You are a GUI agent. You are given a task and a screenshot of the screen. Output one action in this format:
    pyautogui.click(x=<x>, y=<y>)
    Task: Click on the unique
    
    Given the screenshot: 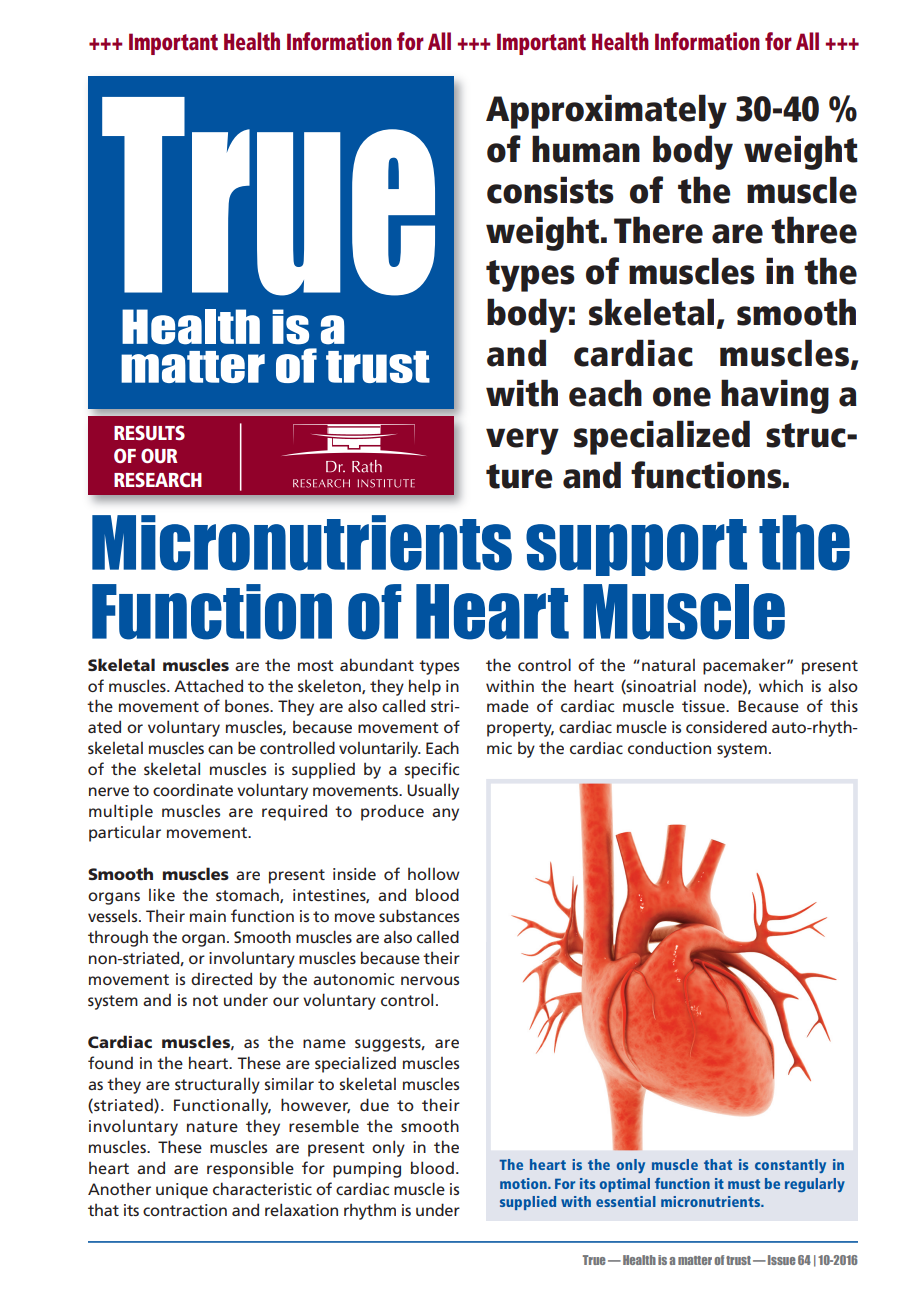 What is the action you would take?
    pyautogui.click(x=182, y=1191)
